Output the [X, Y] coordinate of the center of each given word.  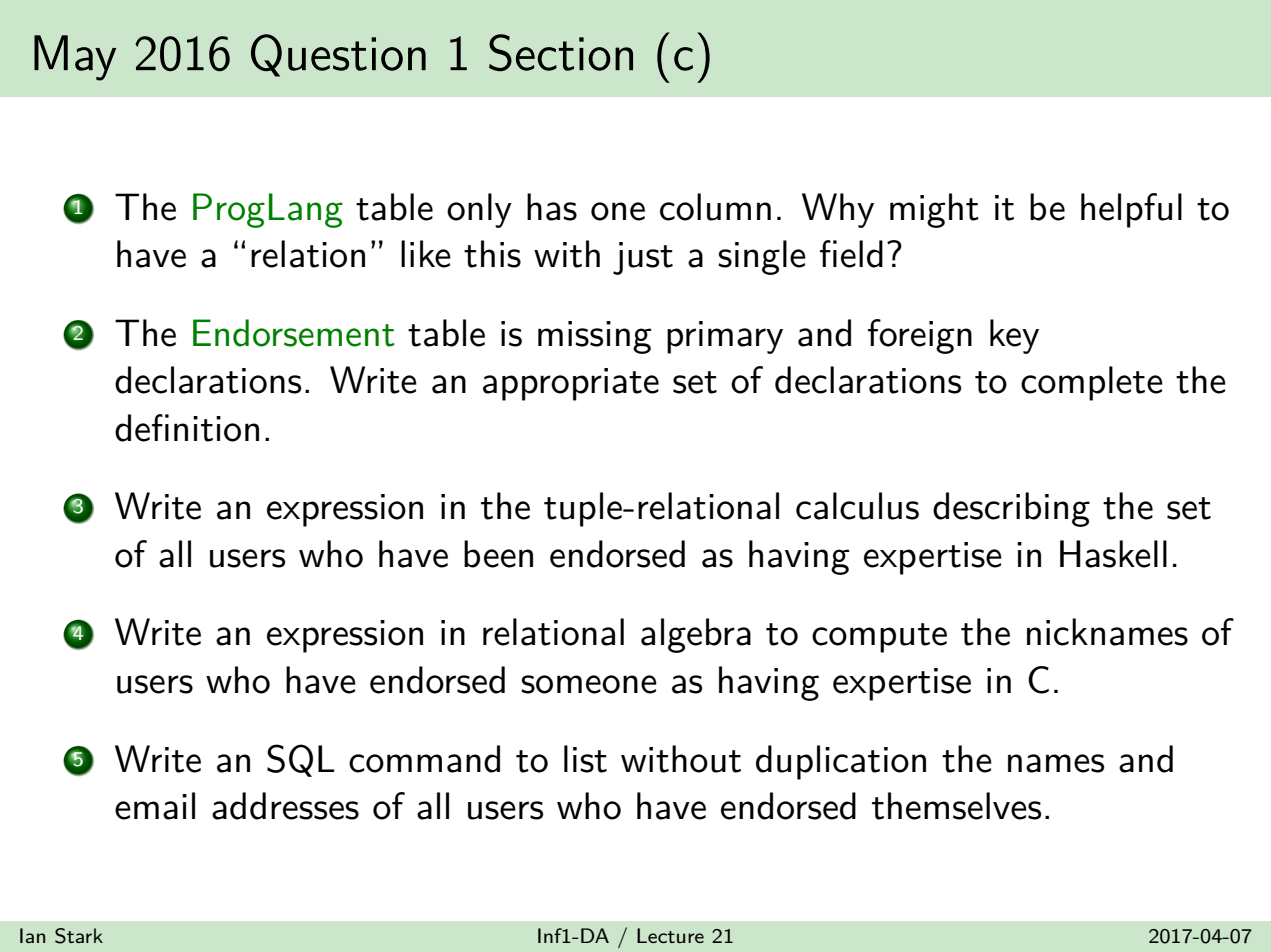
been [498, 554]
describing [1011, 509]
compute [879, 638]
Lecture [670, 935]
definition [187, 428]
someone [589, 684]
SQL [300, 760]
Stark [79, 936]
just [643, 258]
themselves [956, 806]
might [934, 210]
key [1014, 336]
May [75, 58]
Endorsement [294, 333]
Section [561, 52]
